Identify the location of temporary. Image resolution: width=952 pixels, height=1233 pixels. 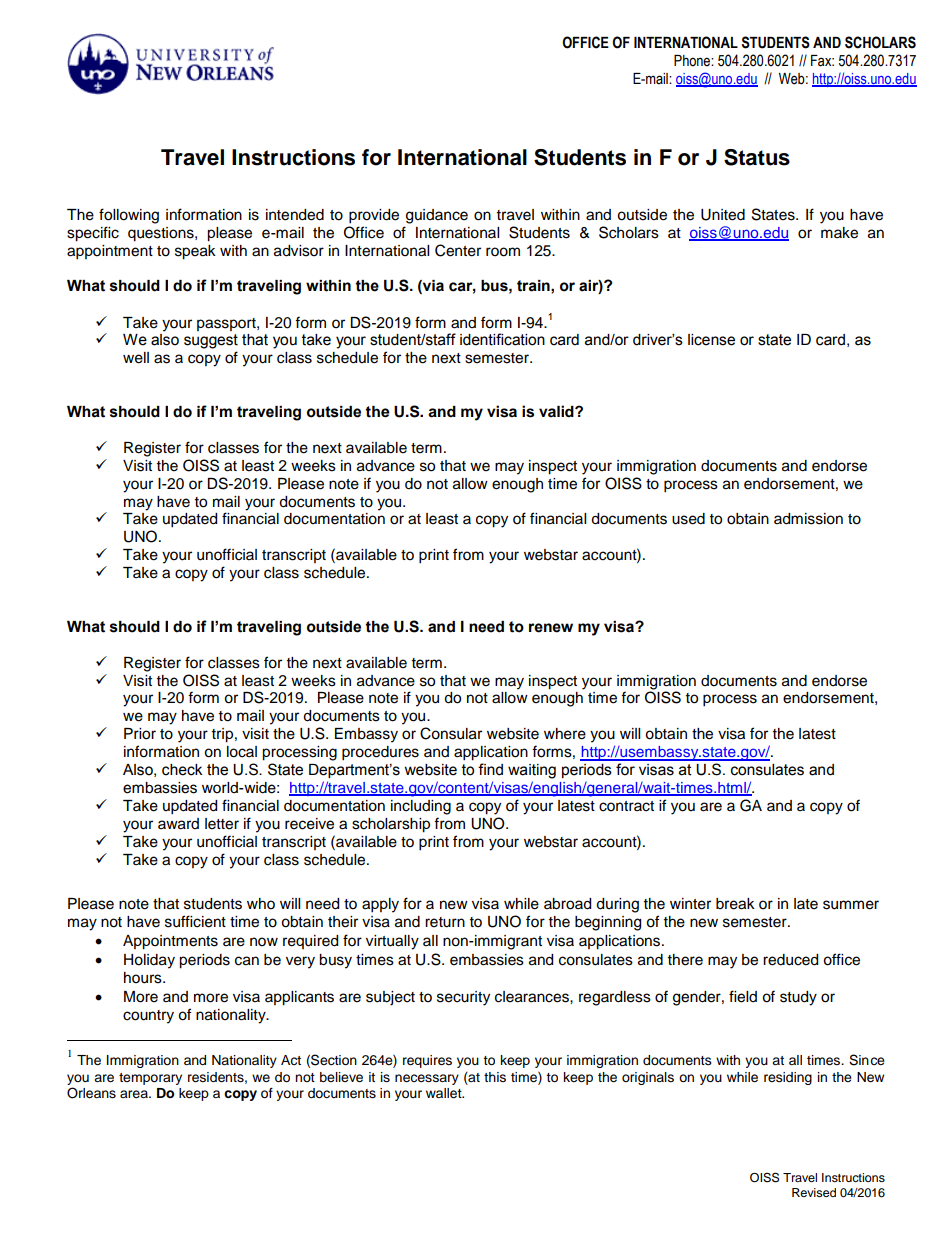
(150, 1079).
